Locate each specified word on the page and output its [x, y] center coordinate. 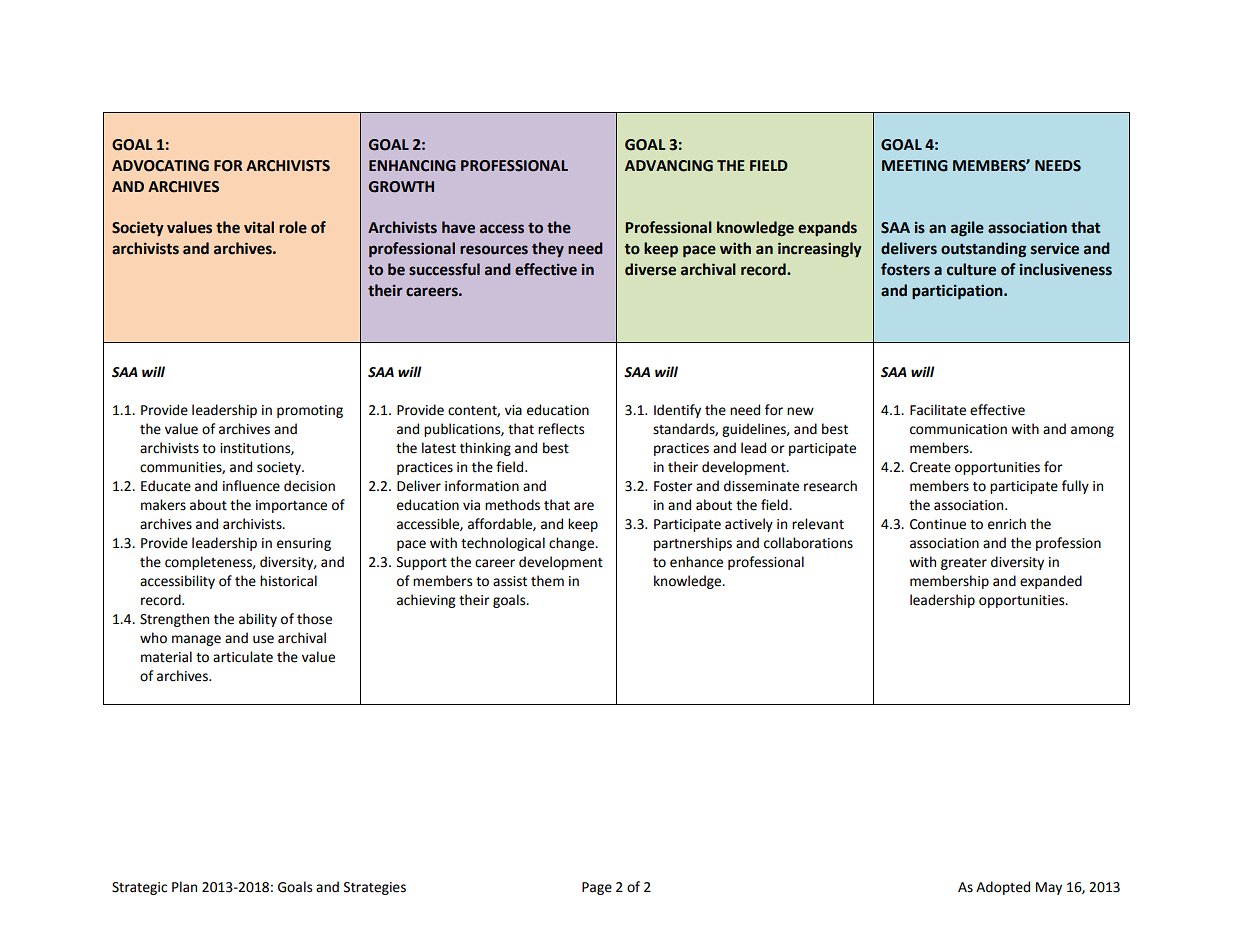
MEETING [915, 166]
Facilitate [938, 410]
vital [259, 227]
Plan [184, 887]
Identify [677, 411]
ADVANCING [669, 166]
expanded [1051, 582]
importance [291, 506]
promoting [310, 411]
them [547, 581]
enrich [1007, 524]
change [573, 544]
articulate [243, 657]
